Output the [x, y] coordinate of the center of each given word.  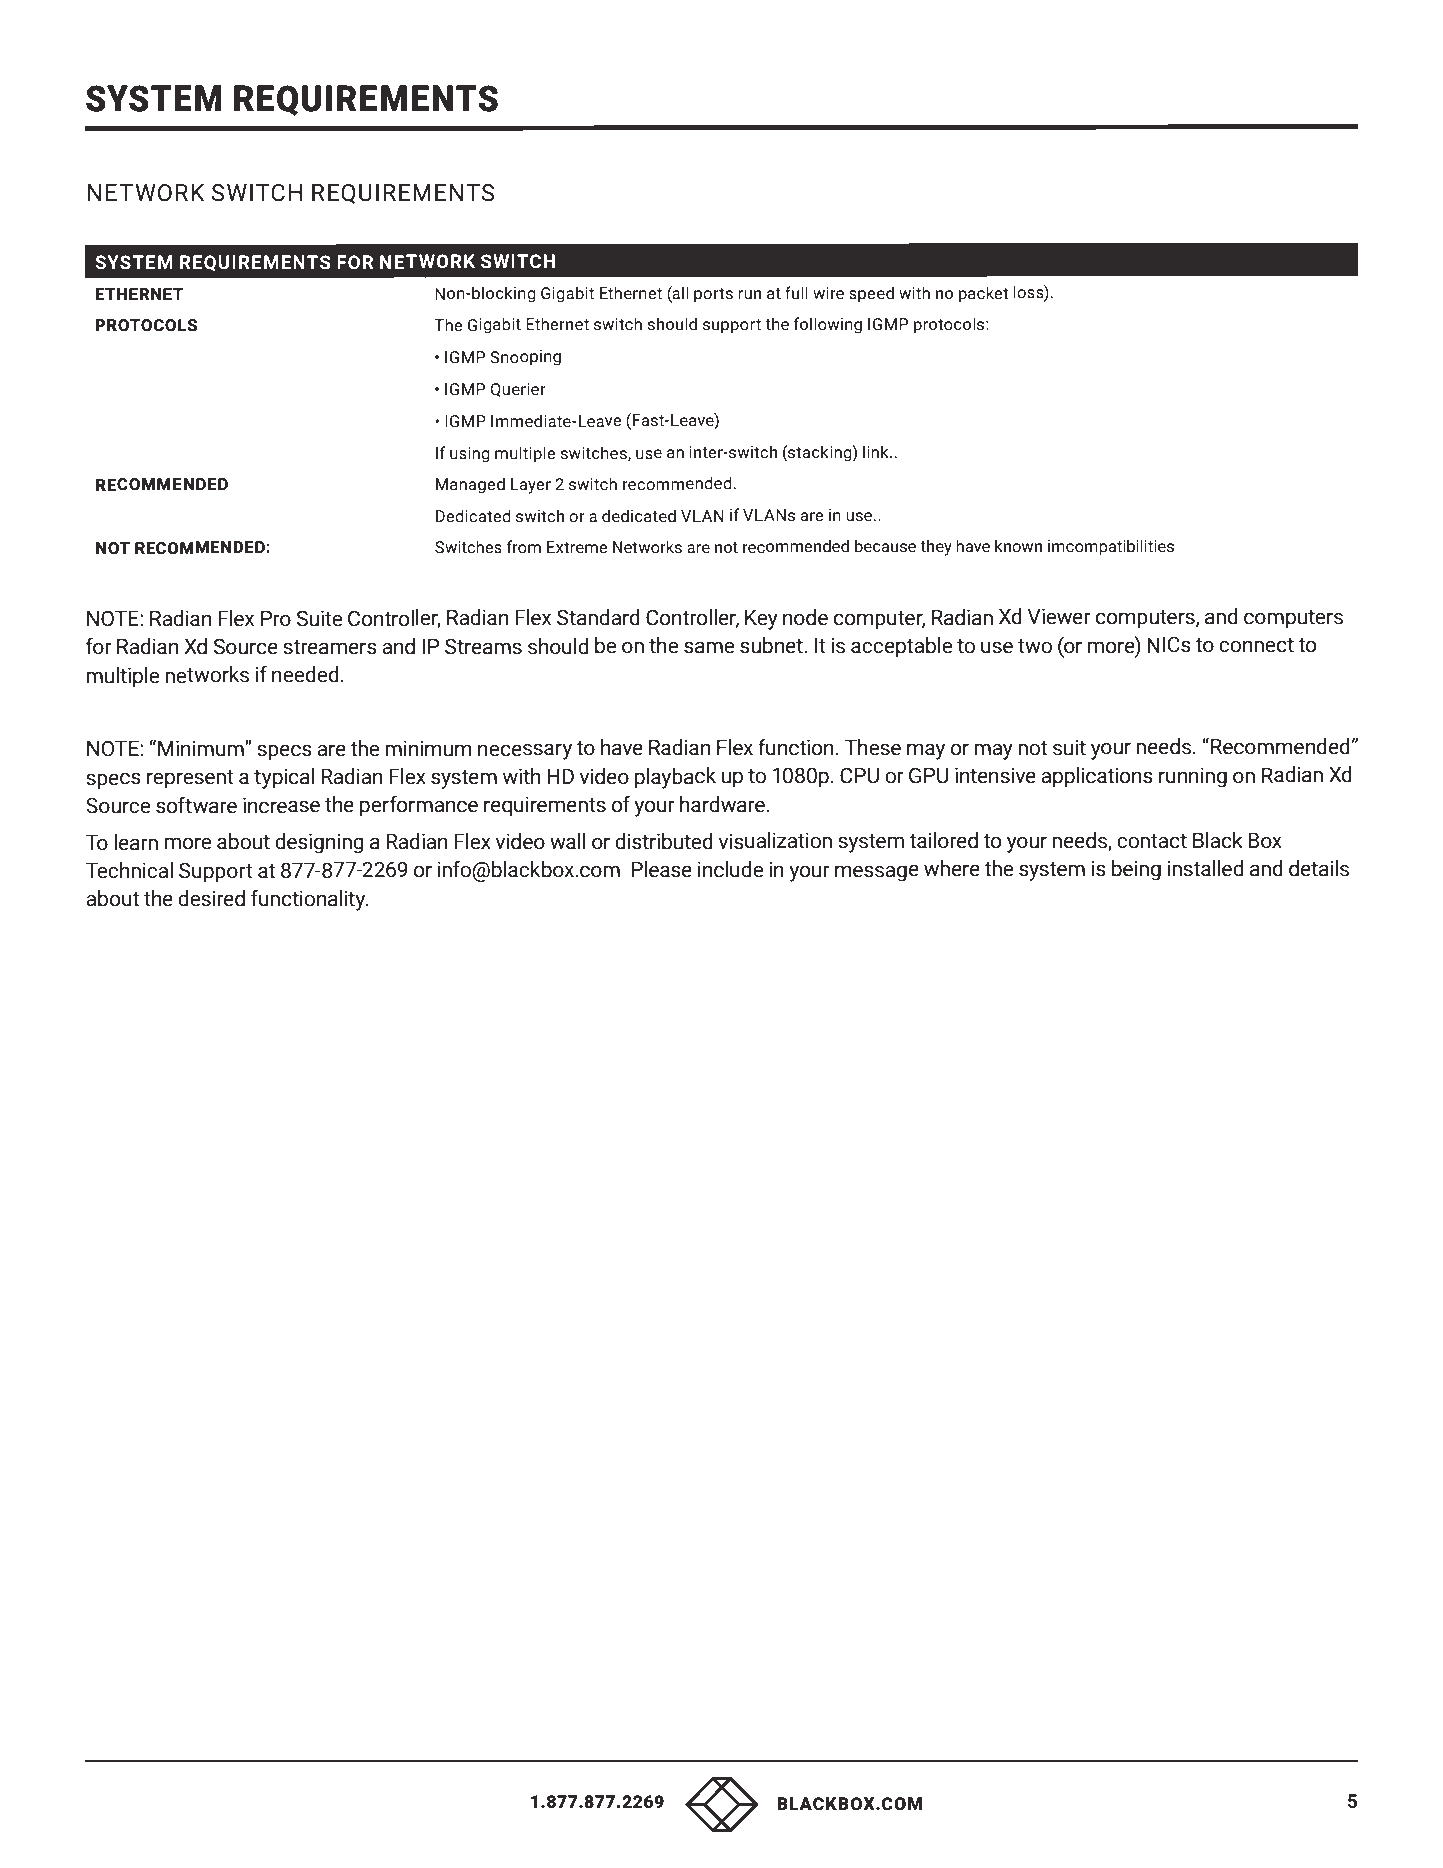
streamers [330, 647]
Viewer [1059, 616]
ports [713, 295]
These [872, 747]
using [470, 455]
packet [984, 294]
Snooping [525, 358]
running [1193, 777]
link [877, 451]
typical [284, 778]
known [1018, 546]
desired [211, 898]
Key [761, 619]
